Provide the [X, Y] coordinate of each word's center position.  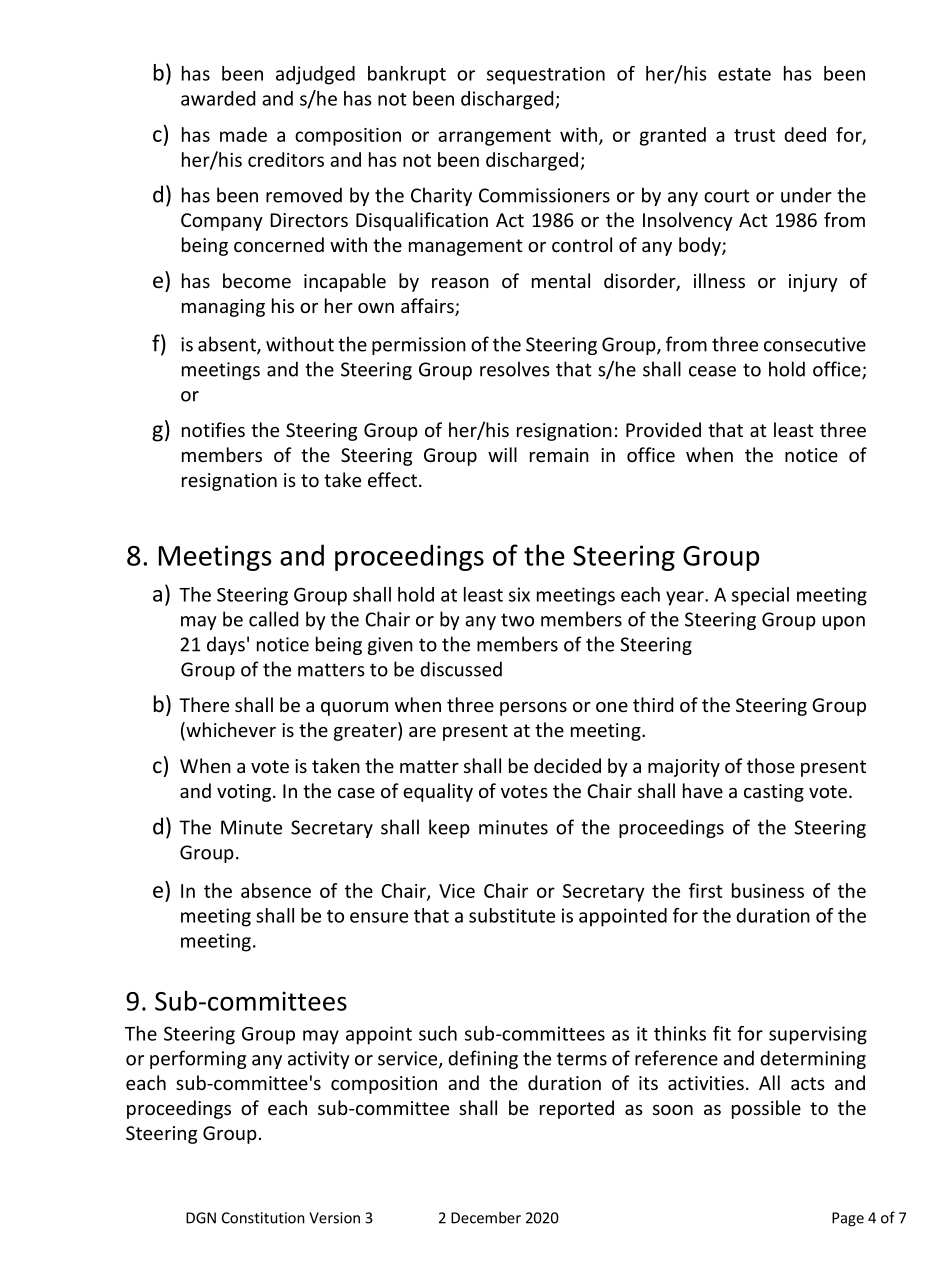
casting [774, 793]
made [243, 134]
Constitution [263, 1218]
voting [244, 793]
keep [449, 828]
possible [766, 1109]
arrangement [494, 137]
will [502, 454]
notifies [213, 429]
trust [754, 135]
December [486, 1217]
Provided [663, 429]
